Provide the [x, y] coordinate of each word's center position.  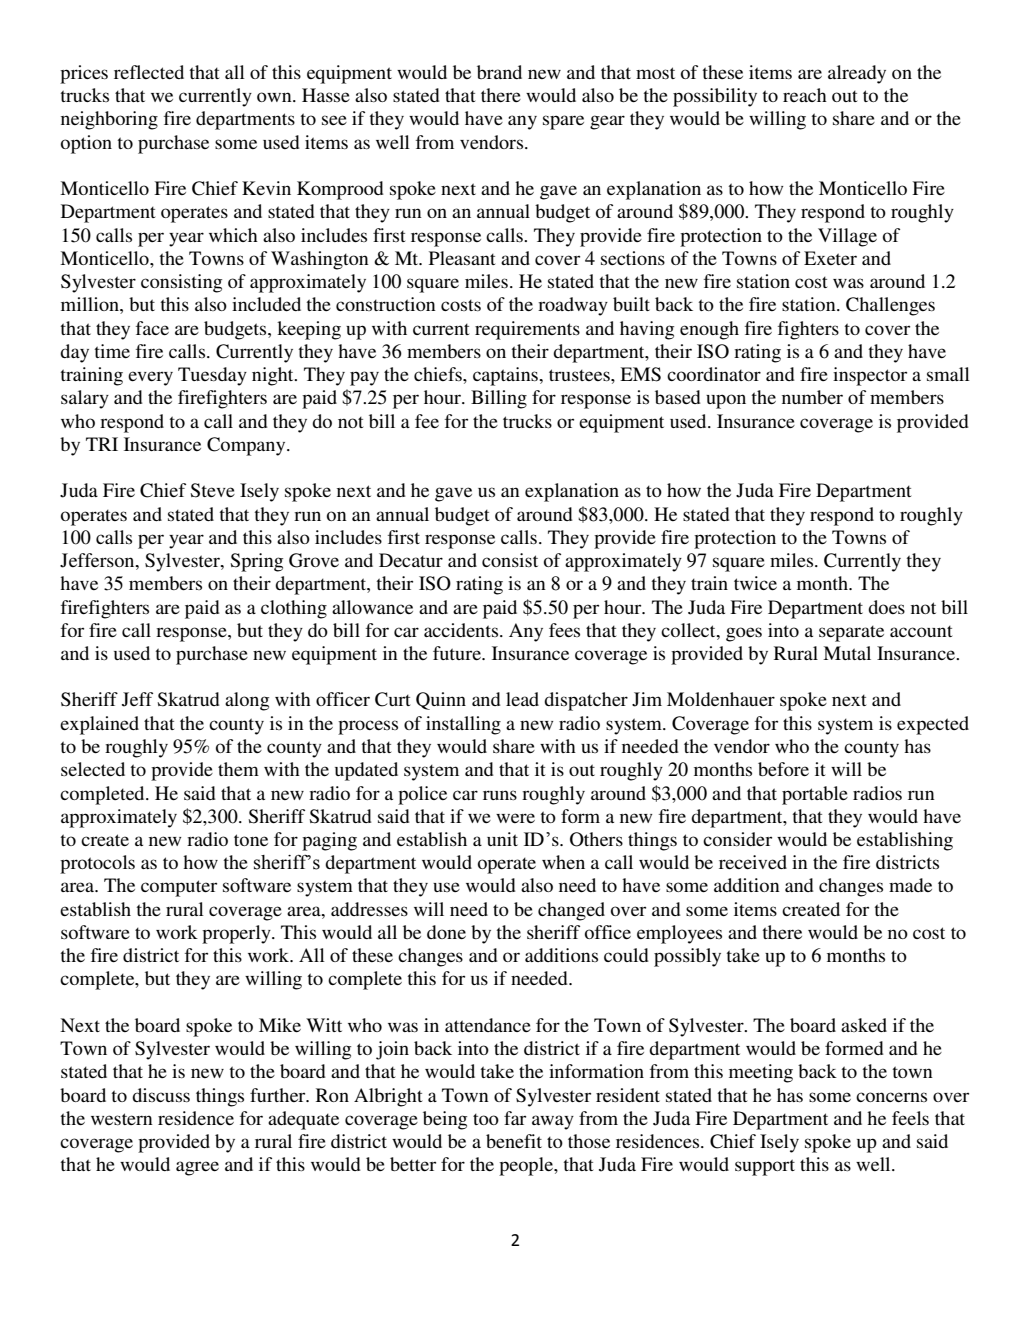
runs [500, 795]
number [812, 397]
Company [247, 446]
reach [805, 95]
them [238, 769]
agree [197, 1168]
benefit [514, 1141]
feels [910, 1118]
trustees [580, 375]
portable [815, 795]
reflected [149, 72]
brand [499, 72]
